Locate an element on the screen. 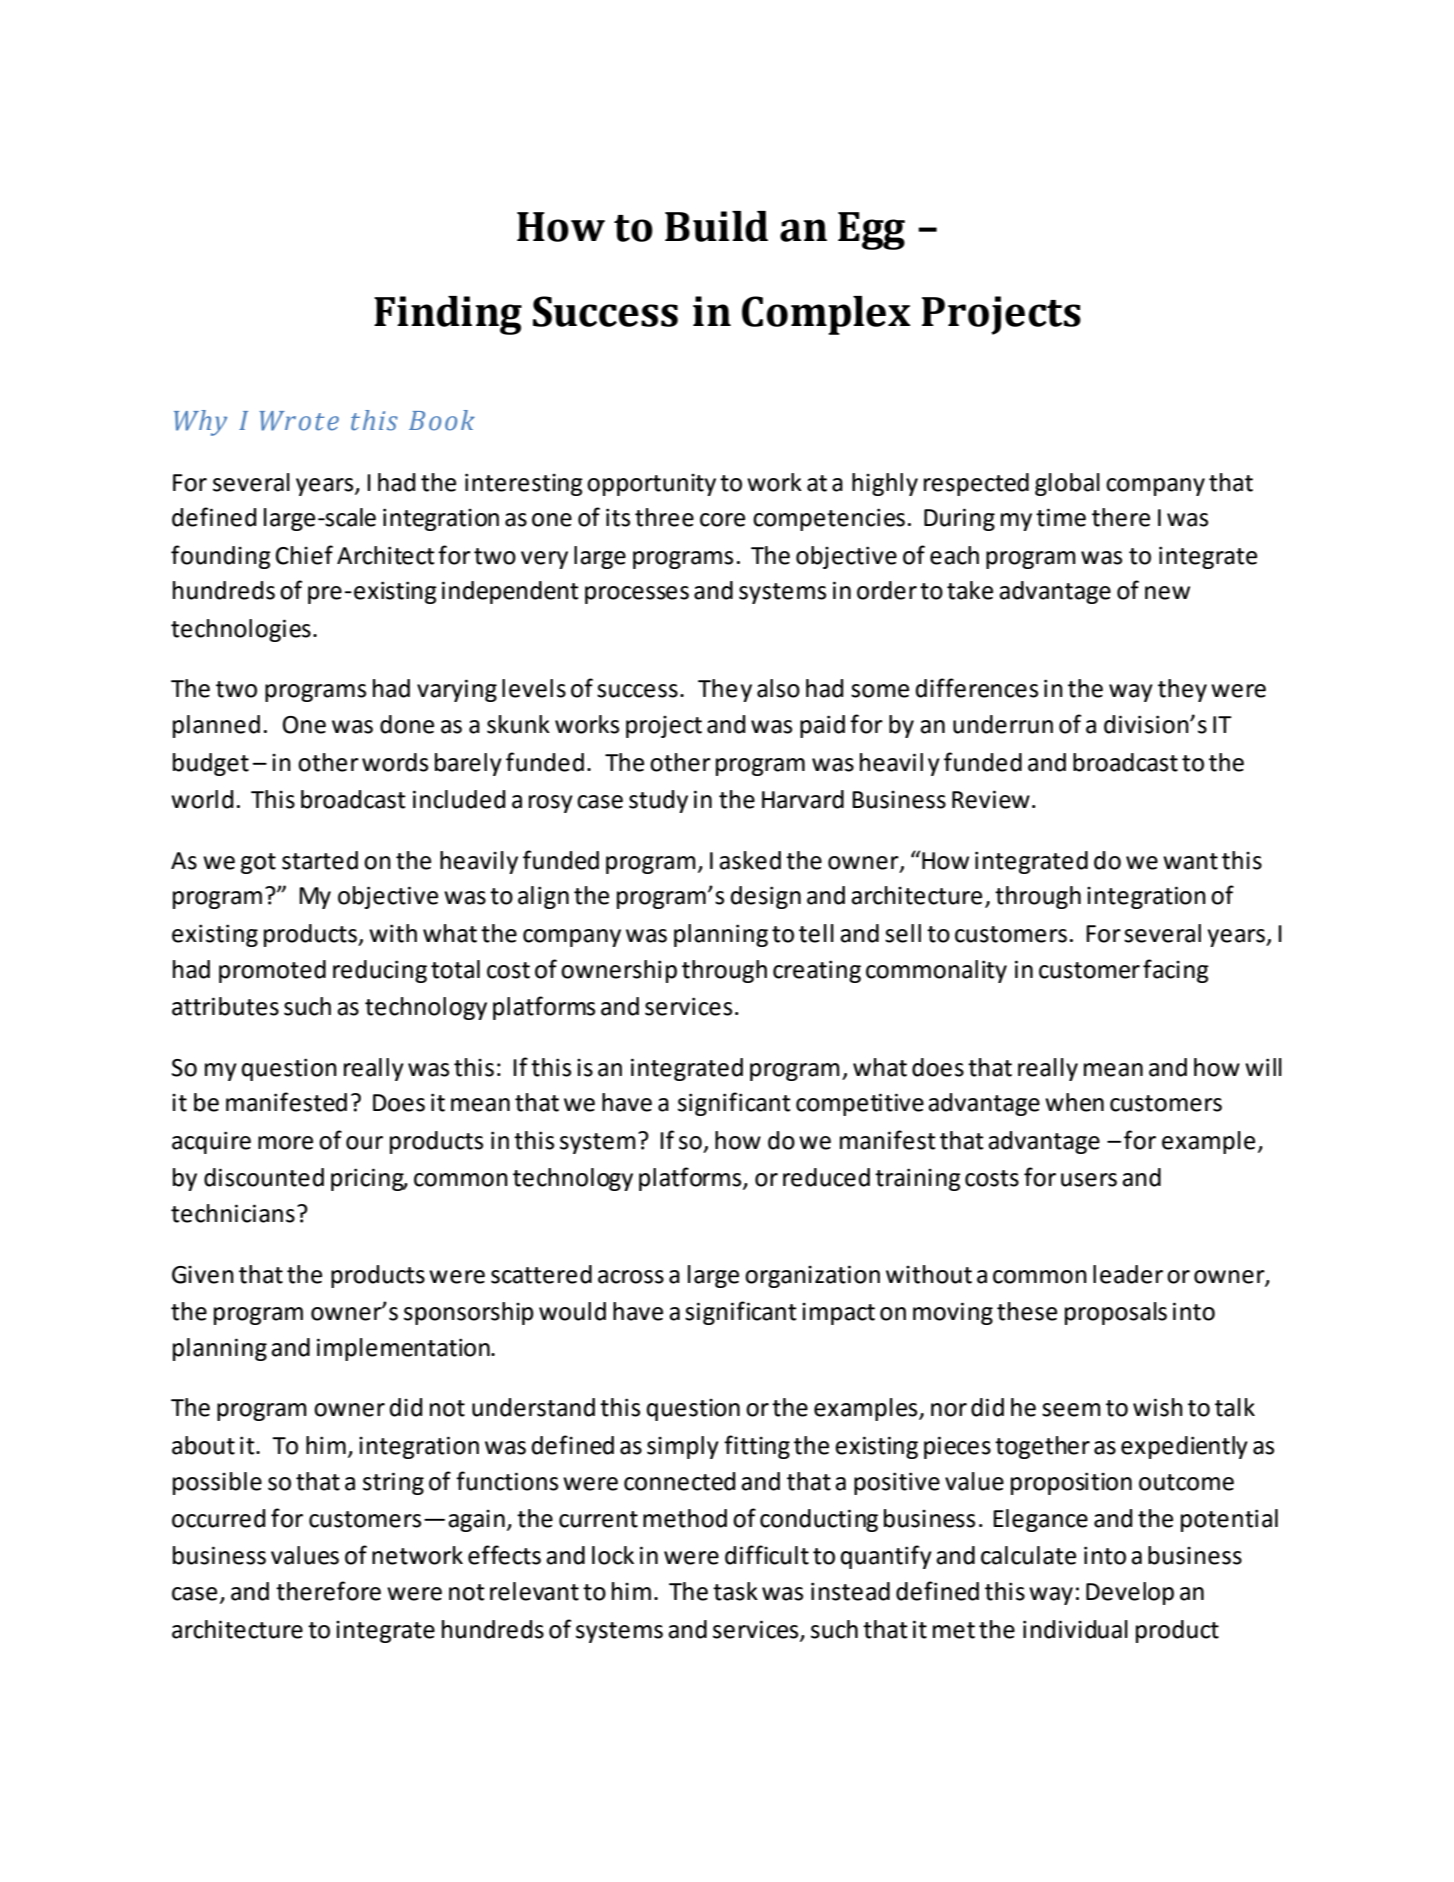  occurred is located at coordinates (218, 1518).
